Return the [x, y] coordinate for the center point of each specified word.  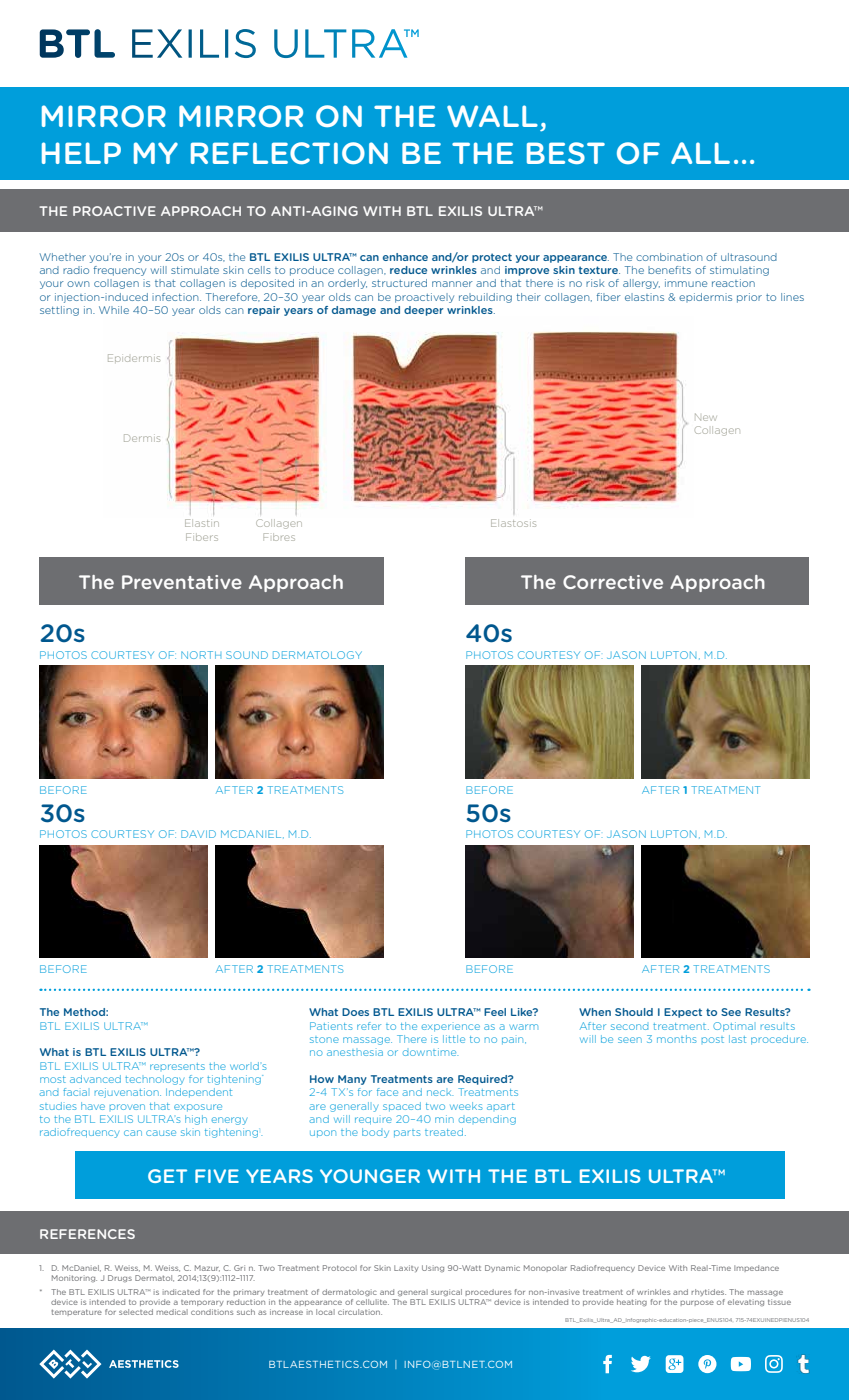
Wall [492, 116]
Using [433, 1268]
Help [81, 153]
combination [669, 257]
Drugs [120, 1278]
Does [355, 1012]
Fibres [279, 537]
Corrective [613, 582]
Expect [683, 1013]
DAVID [198, 834]
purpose [697, 1303]
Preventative [182, 582]
